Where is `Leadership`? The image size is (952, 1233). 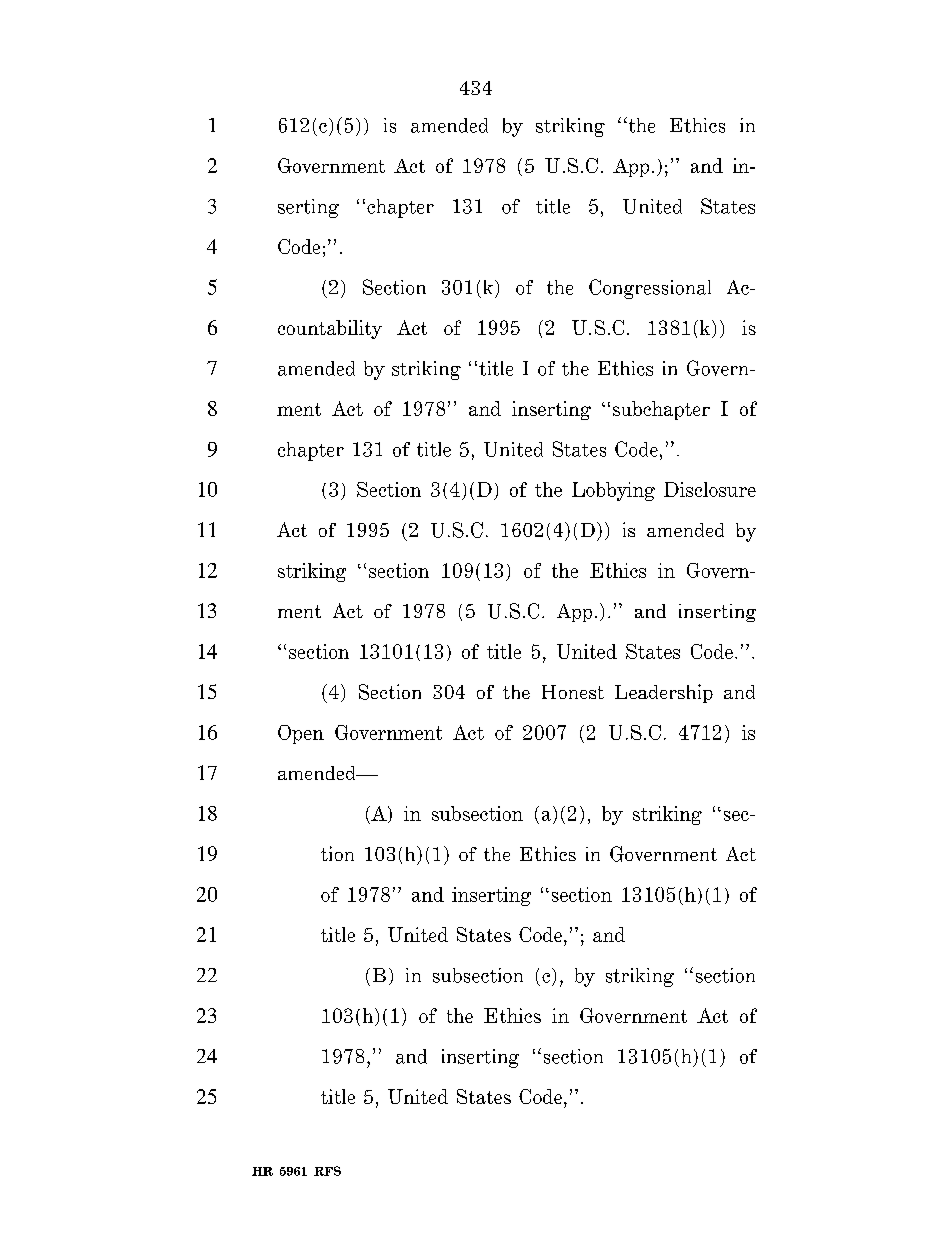
Leadership is located at coordinates (664, 693).
